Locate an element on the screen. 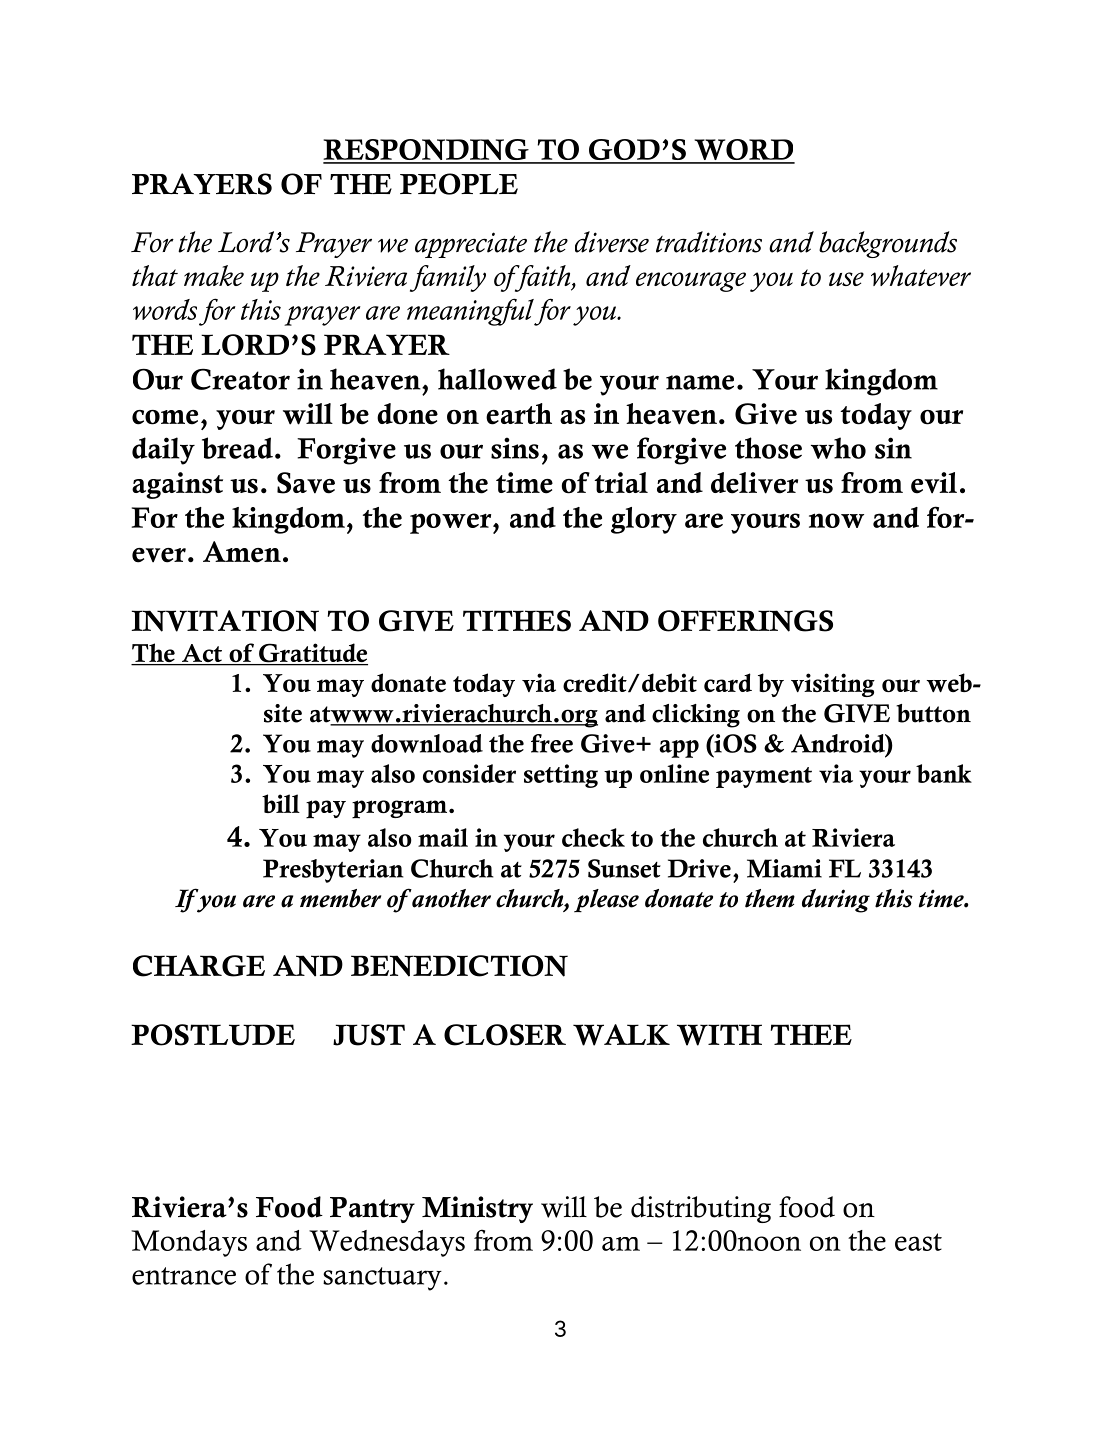  PEOPLE is located at coordinates (459, 184).
